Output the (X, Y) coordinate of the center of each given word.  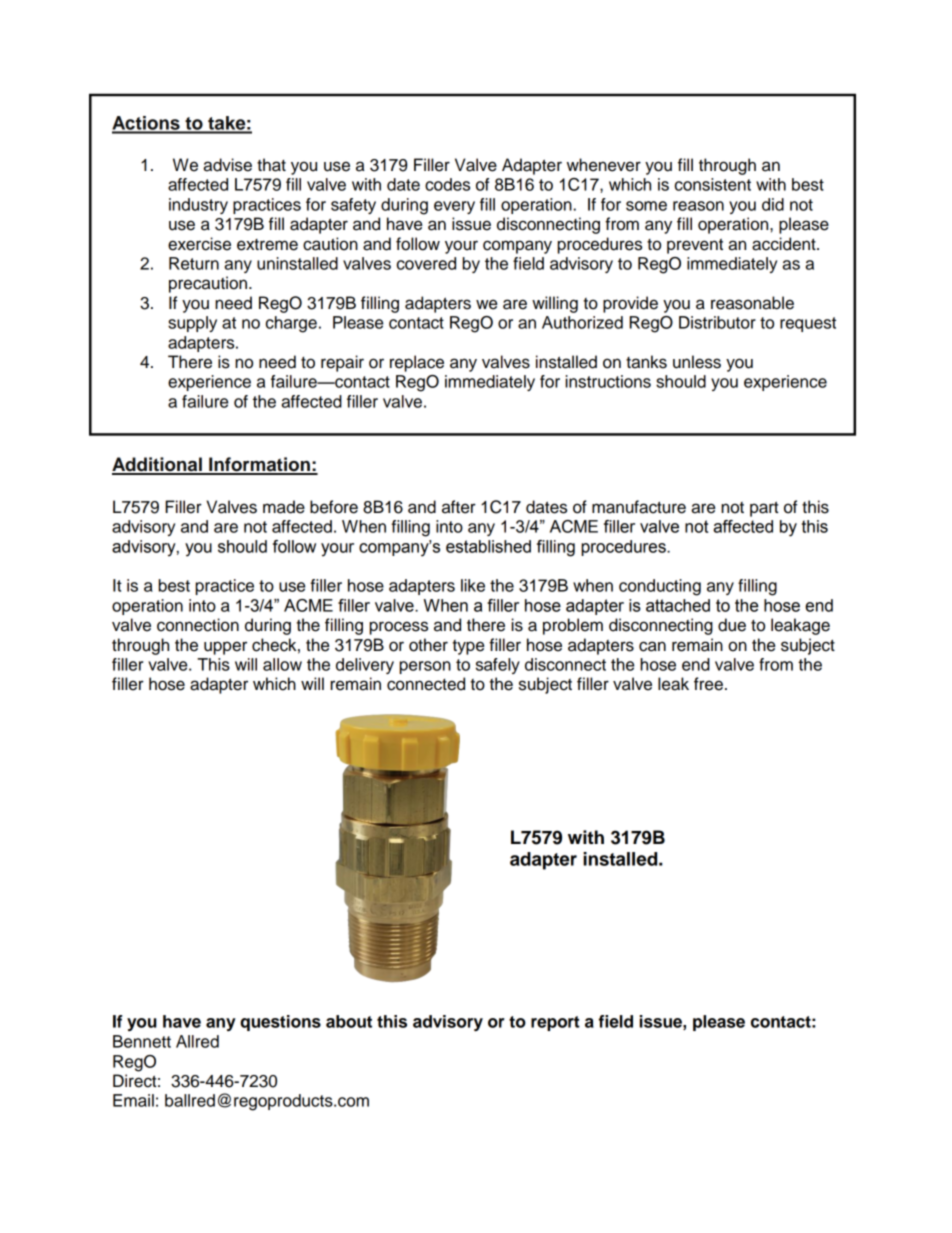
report (555, 1023)
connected (426, 684)
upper (225, 648)
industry (198, 206)
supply (192, 324)
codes (447, 184)
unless (697, 362)
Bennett (142, 1041)
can (652, 646)
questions (280, 1023)
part (764, 509)
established (488, 546)
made (284, 507)
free (708, 684)
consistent (713, 184)
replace (417, 363)
